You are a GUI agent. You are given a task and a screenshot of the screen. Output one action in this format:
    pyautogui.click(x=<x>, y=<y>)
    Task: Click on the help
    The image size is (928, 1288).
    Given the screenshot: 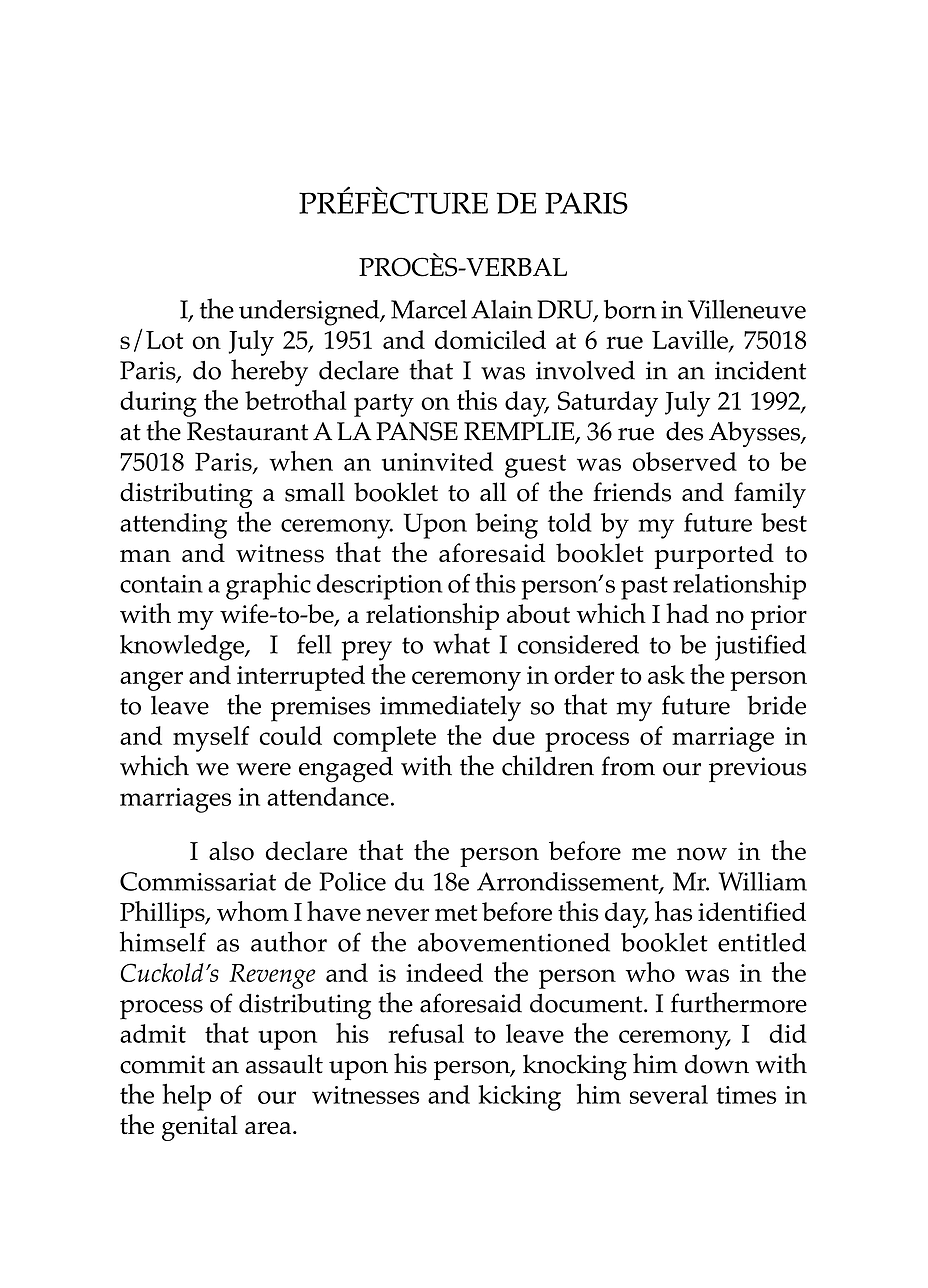 What is the action you would take?
    pyautogui.click(x=187, y=1097)
